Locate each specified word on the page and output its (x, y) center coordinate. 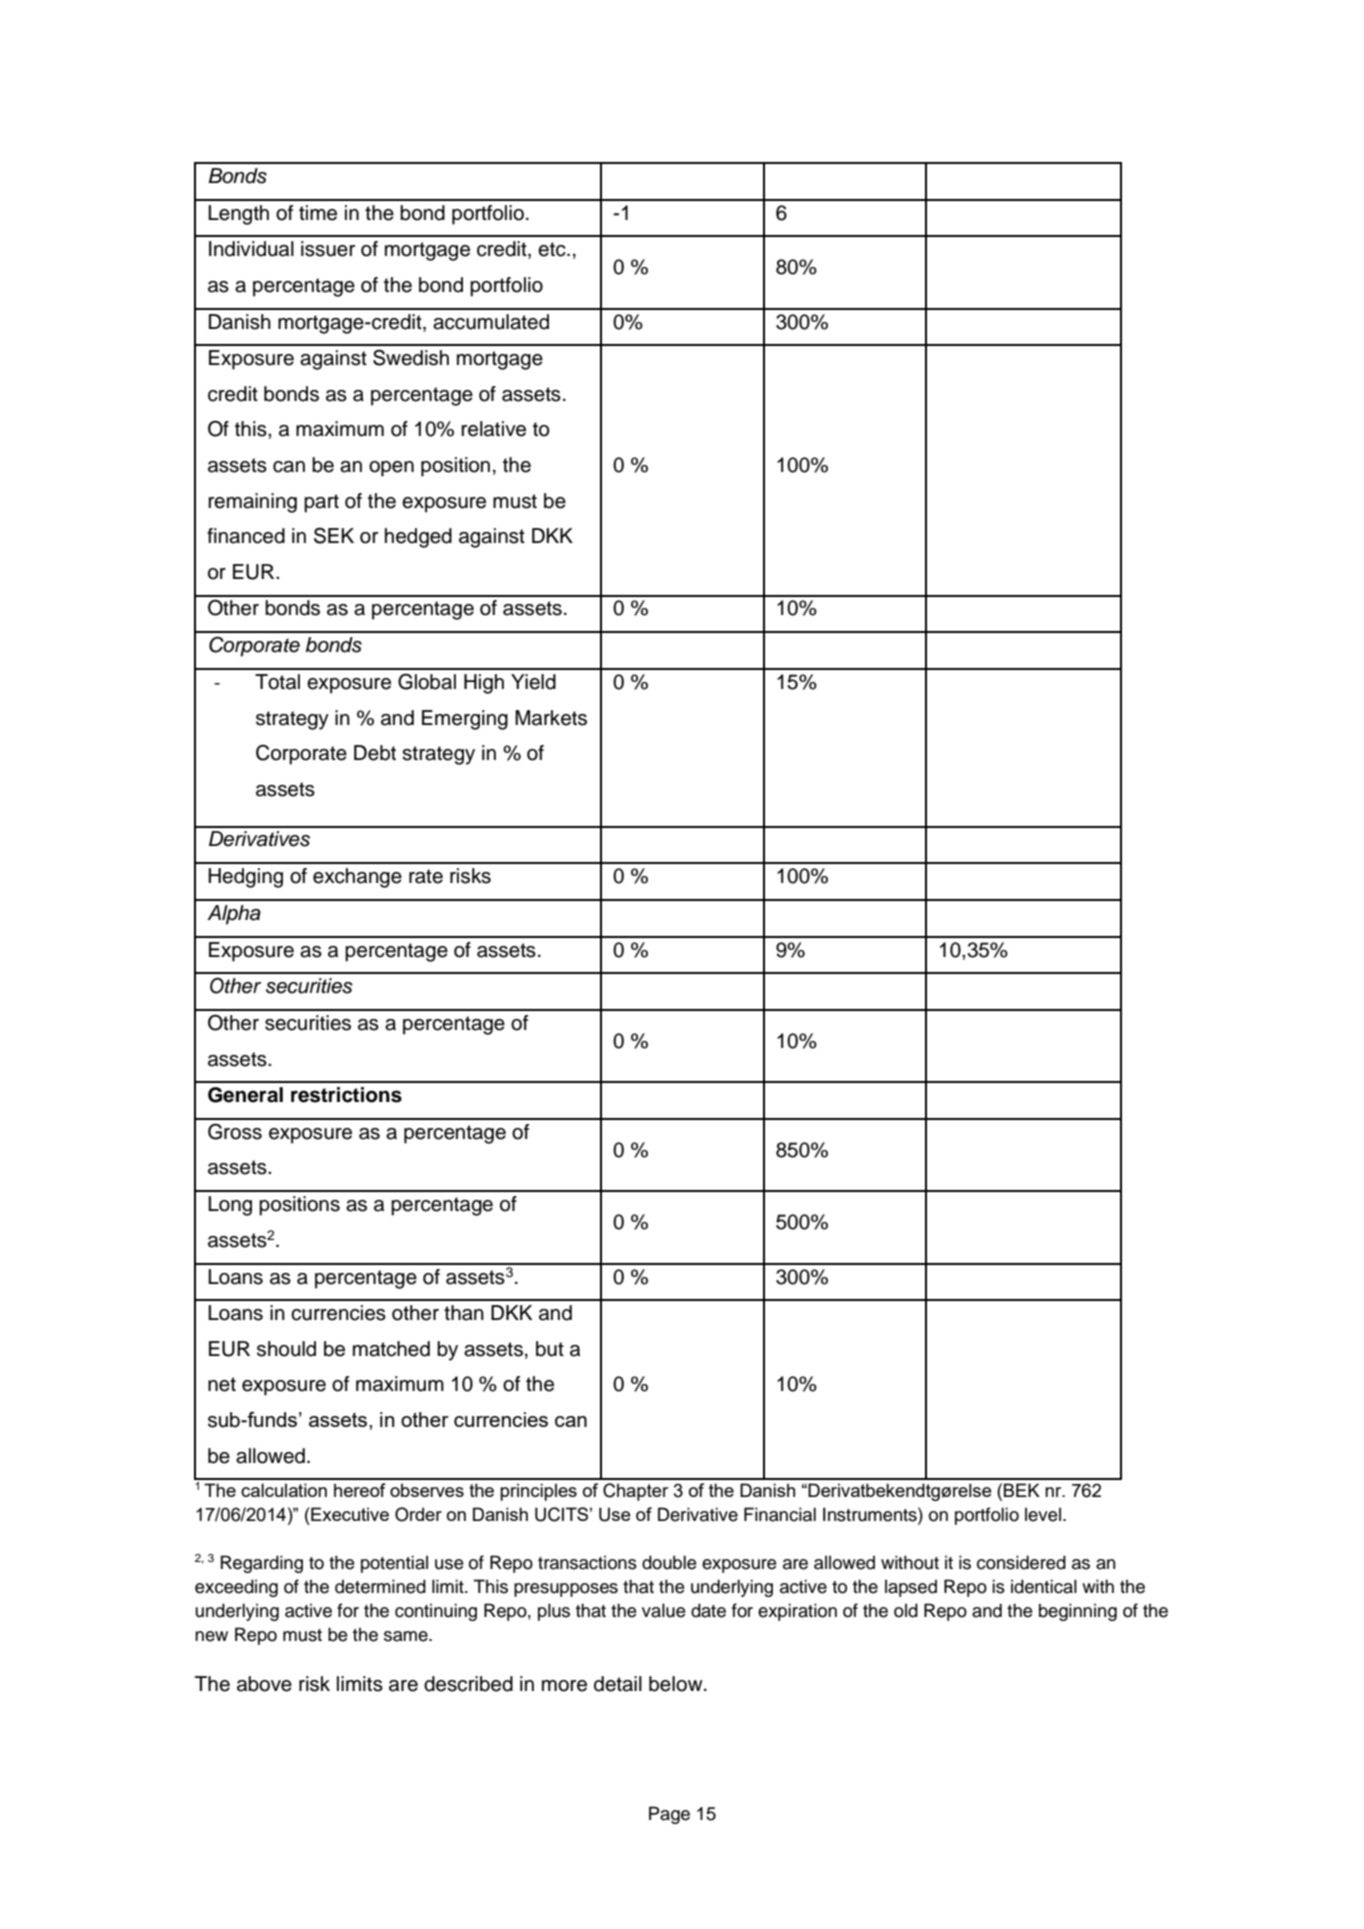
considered (1021, 1562)
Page (669, 1815)
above (264, 1684)
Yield (533, 682)
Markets (551, 718)
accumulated (491, 322)
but (550, 1349)
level (1043, 1514)
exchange (357, 878)
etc (553, 249)
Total (277, 682)
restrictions (346, 1095)
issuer (328, 249)
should (286, 1349)
